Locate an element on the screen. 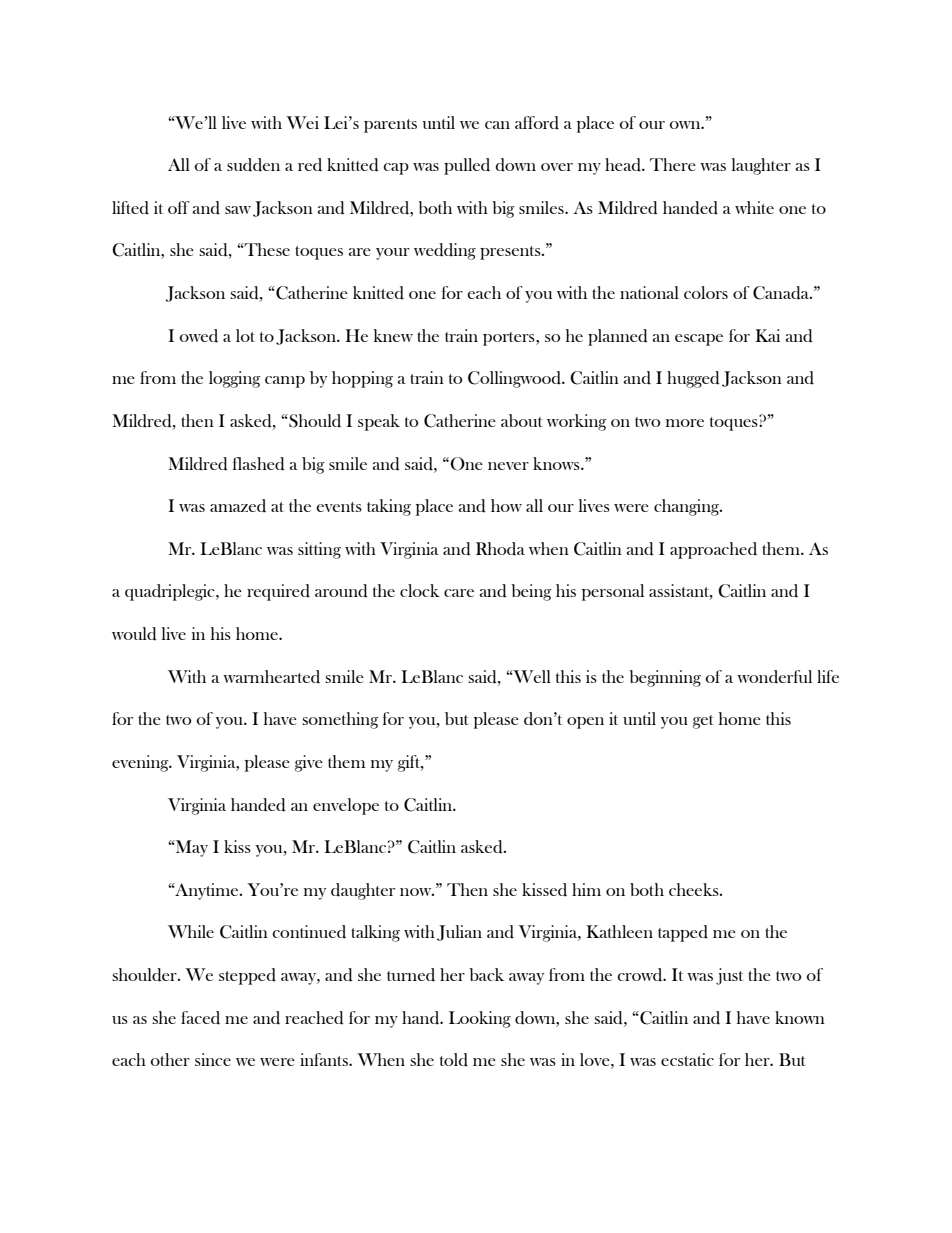 Image resolution: width=952 pixels, height=1233 pixels. him is located at coordinates (586, 889).
